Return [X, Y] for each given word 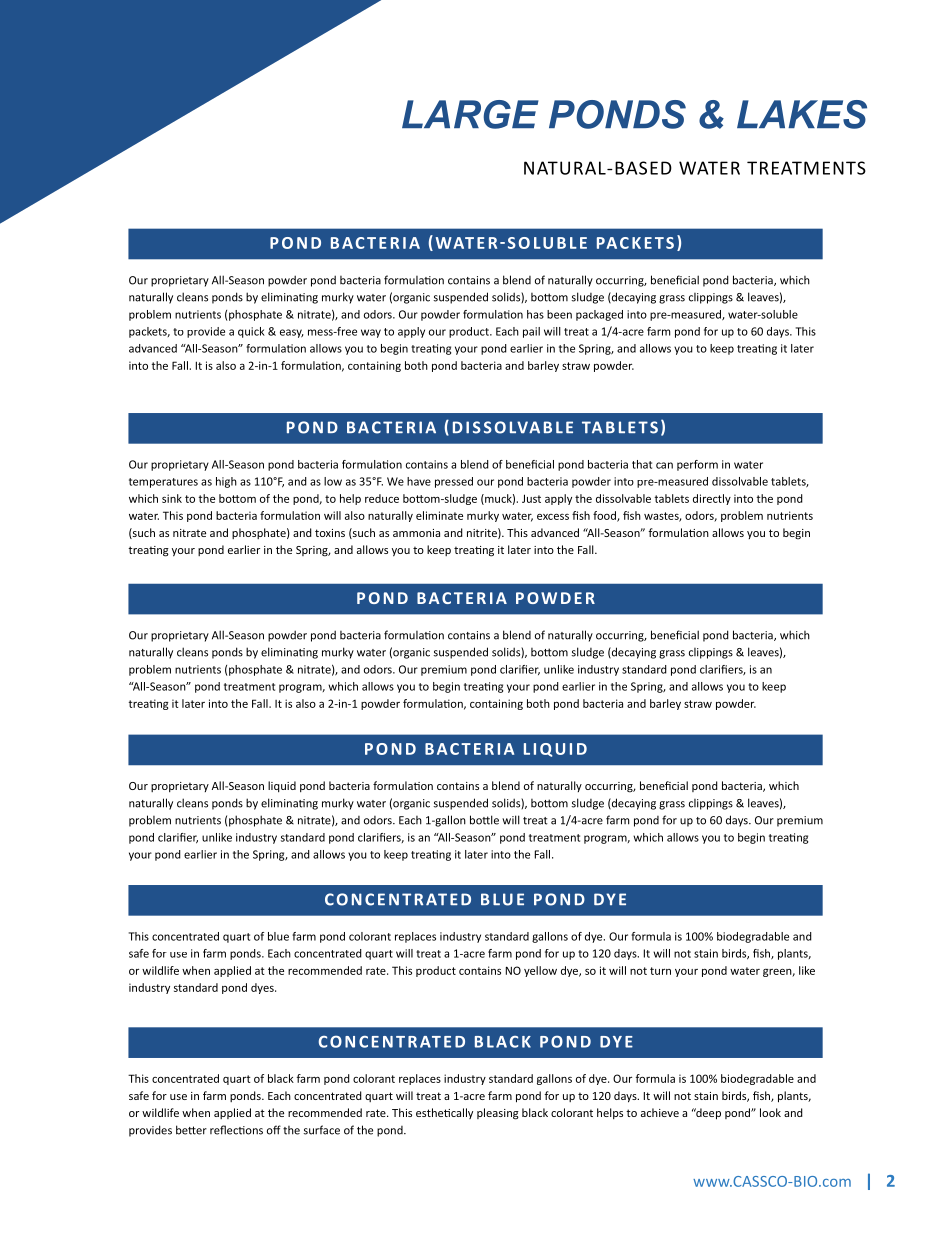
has [535, 314]
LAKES [802, 114]
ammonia [416, 533]
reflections [236, 1130]
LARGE [470, 114]
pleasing [498, 1114]
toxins [330, 533]
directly [712, 499]
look [770, 1112]
